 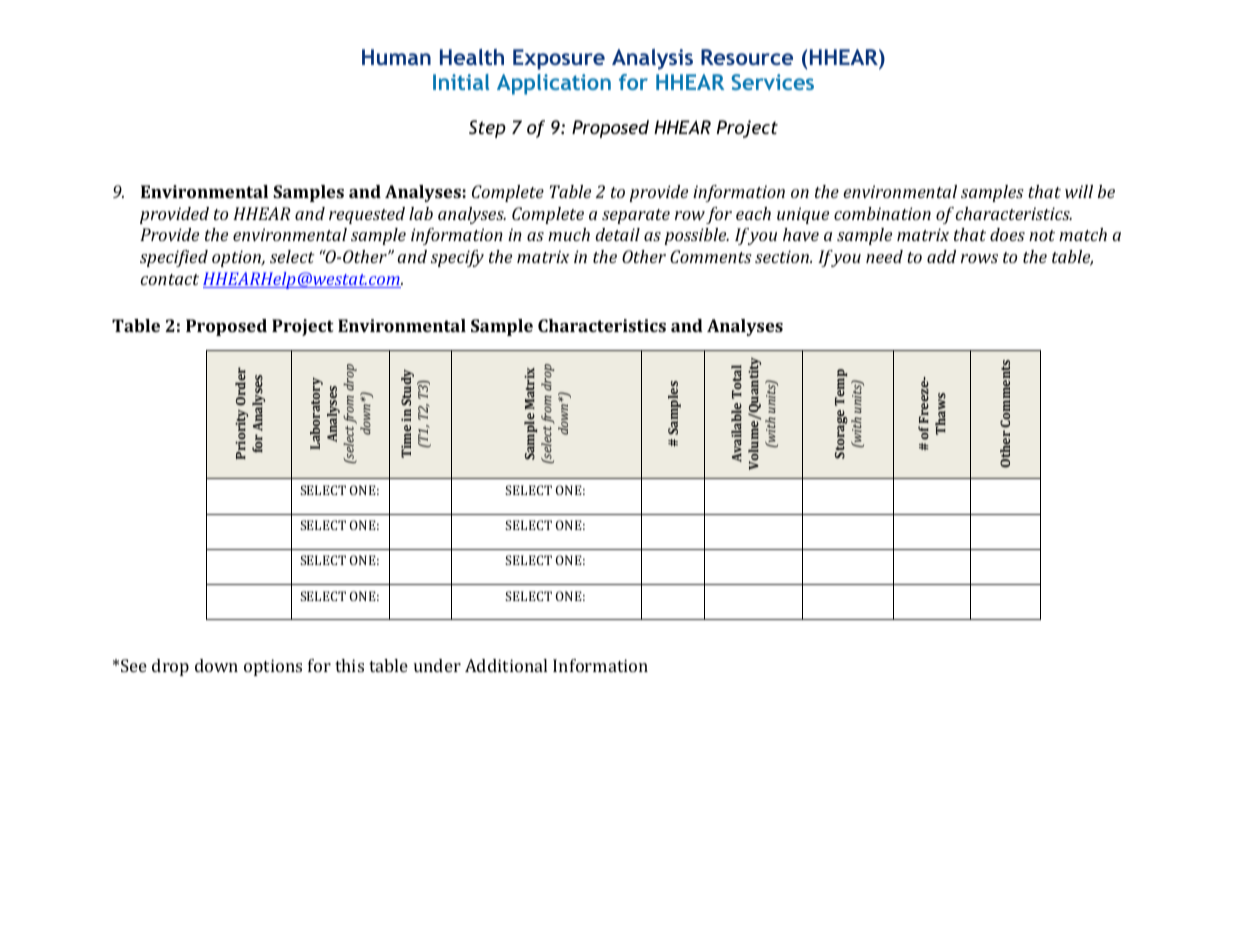 What do you see at coordinates (1079, 191) in the screenshot?
I see `will` at bounding box center [1079, 191].
